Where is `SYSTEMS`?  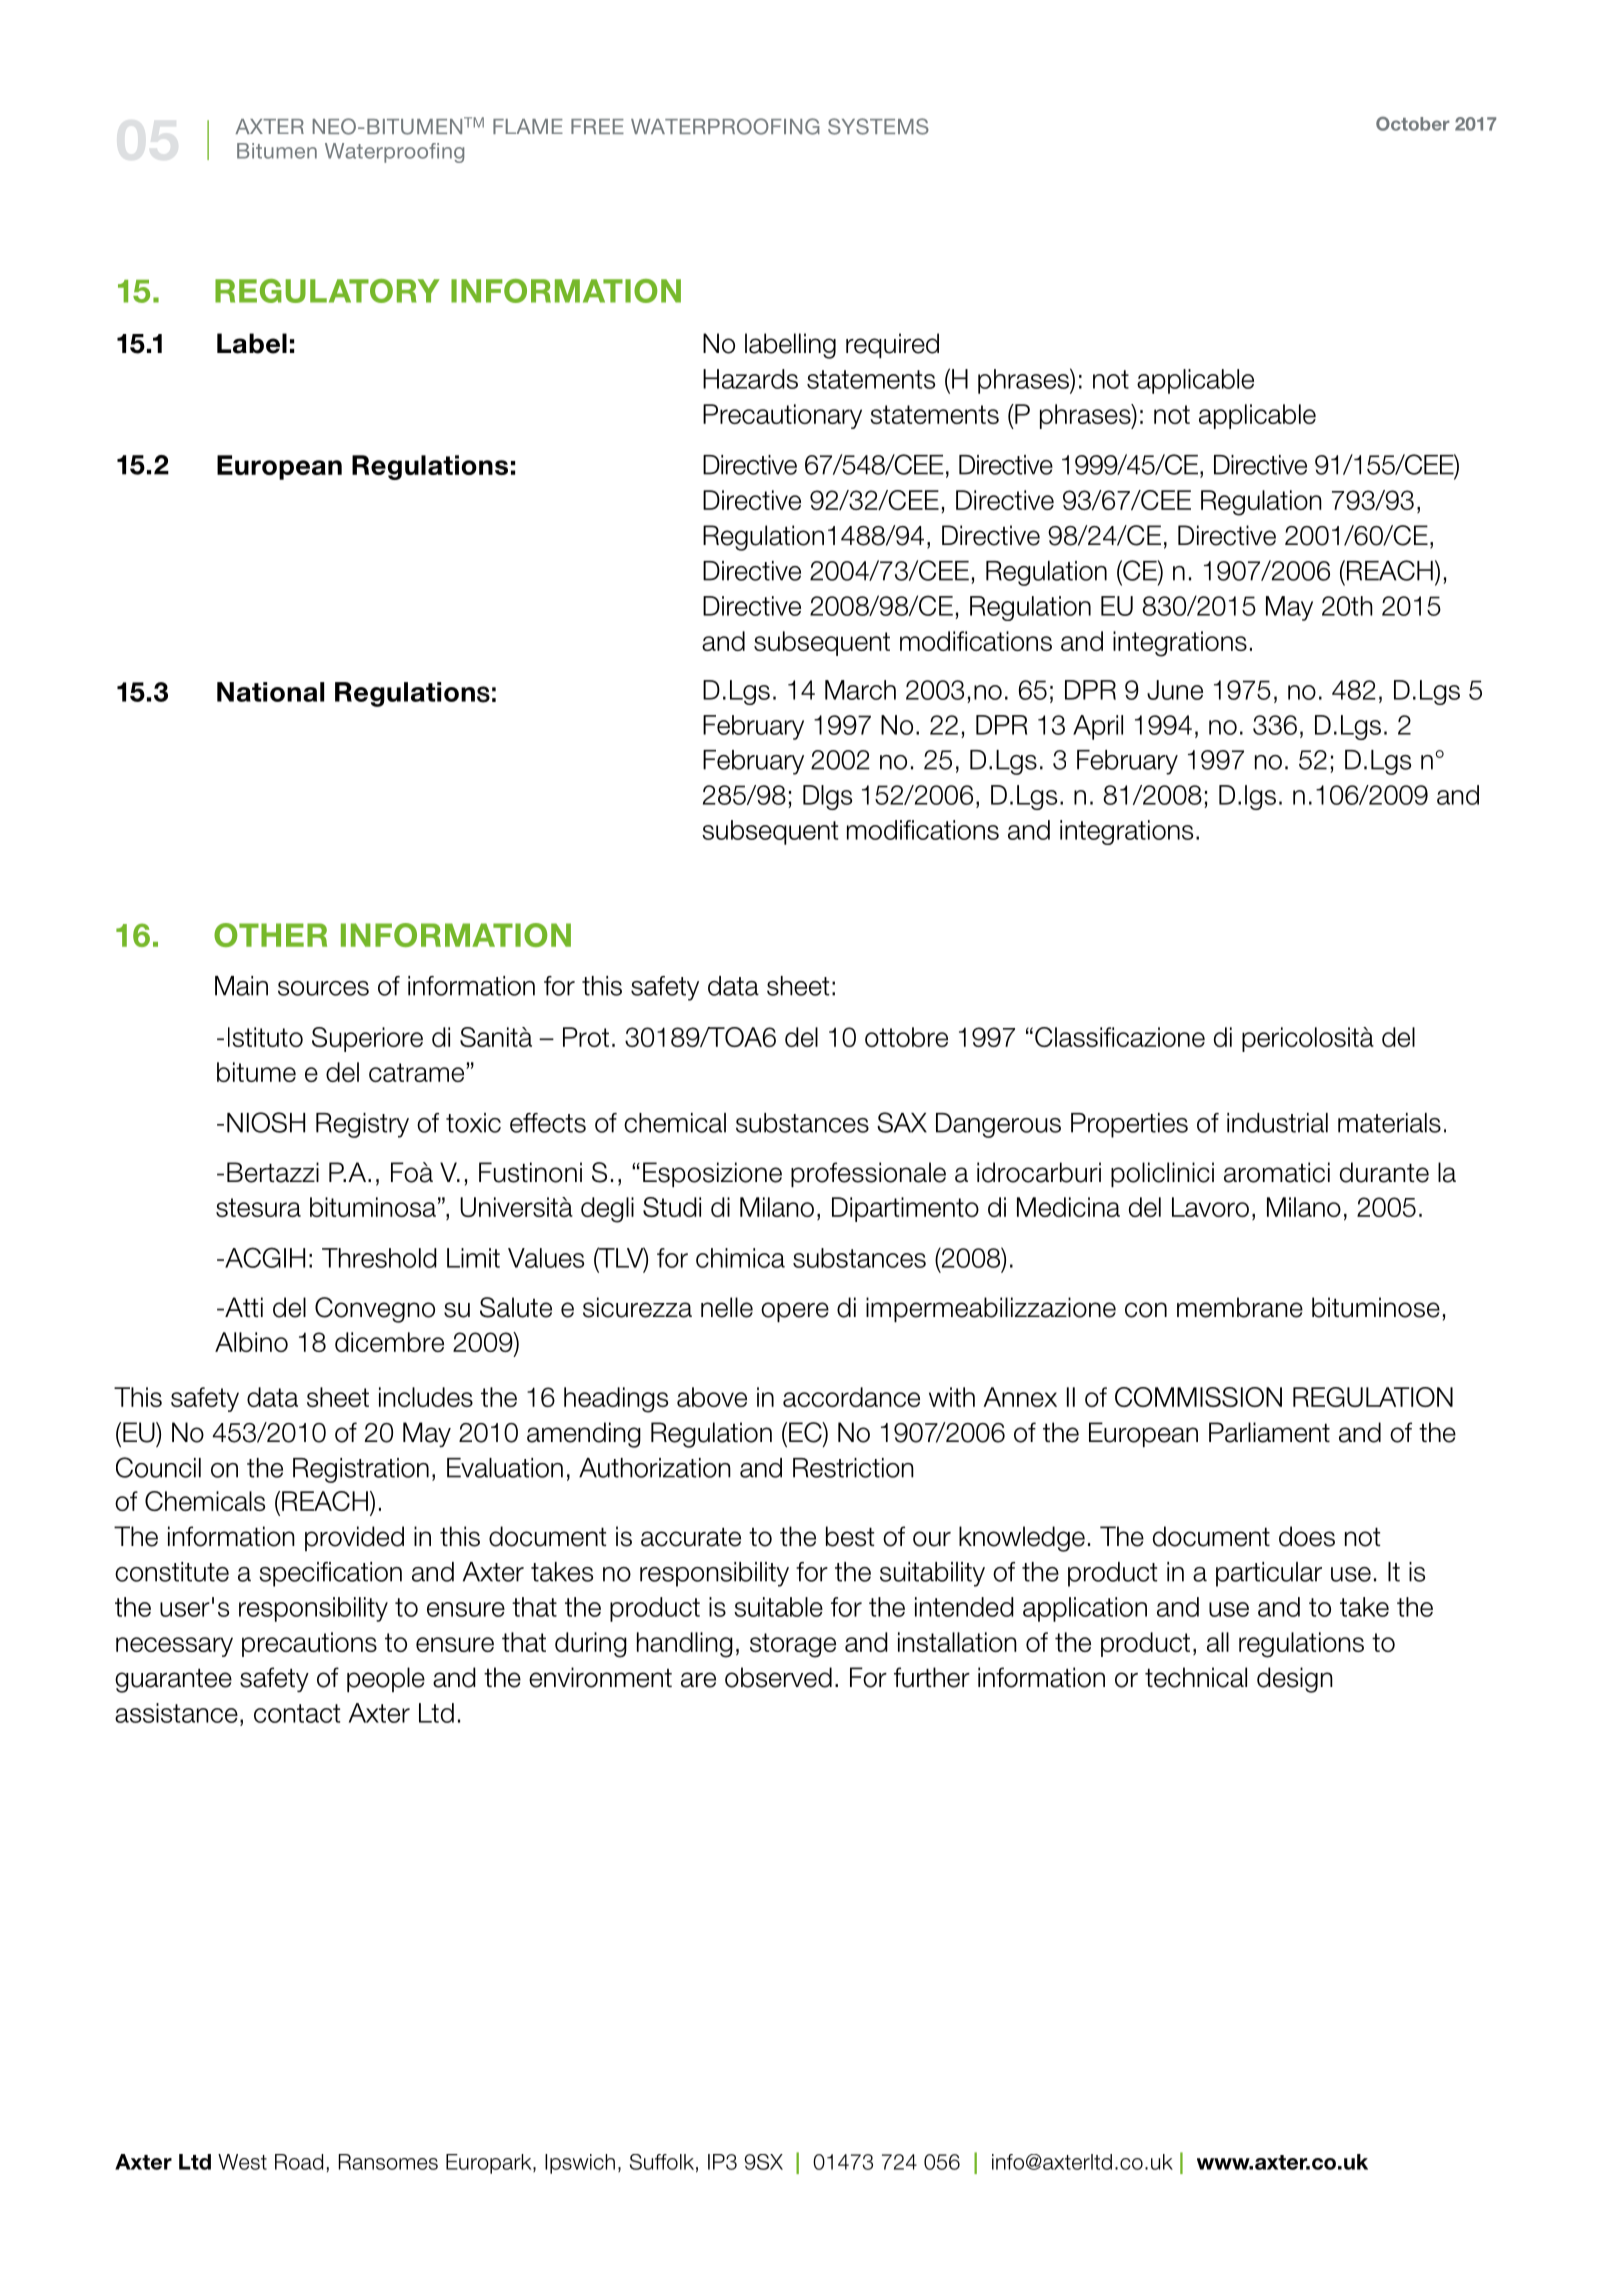 SYSTEMS is located at coordinates (878, 126).
